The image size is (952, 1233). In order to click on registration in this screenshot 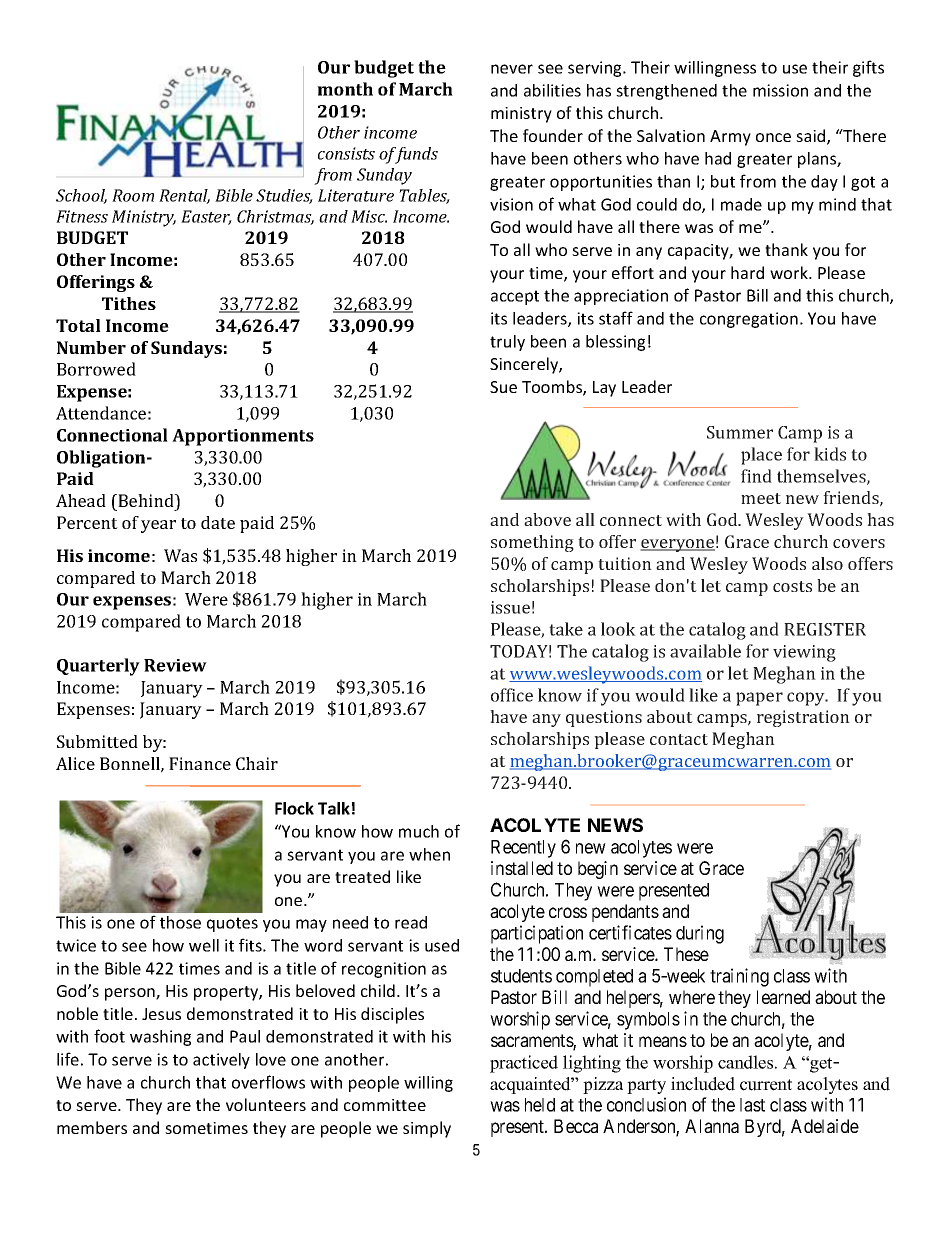, I will do `click(803, 718)`.
